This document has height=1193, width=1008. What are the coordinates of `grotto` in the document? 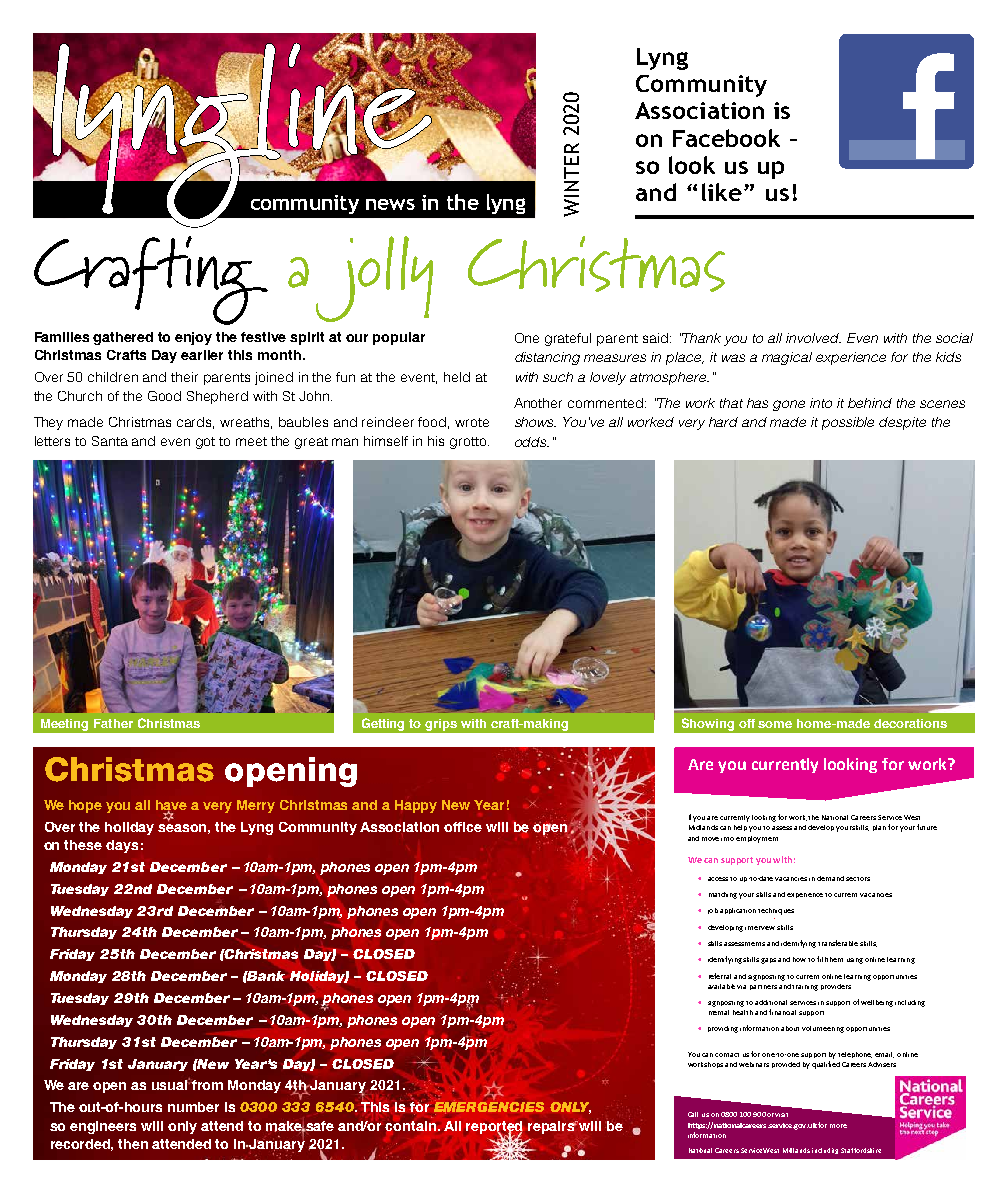 It's located at (469, 443).
